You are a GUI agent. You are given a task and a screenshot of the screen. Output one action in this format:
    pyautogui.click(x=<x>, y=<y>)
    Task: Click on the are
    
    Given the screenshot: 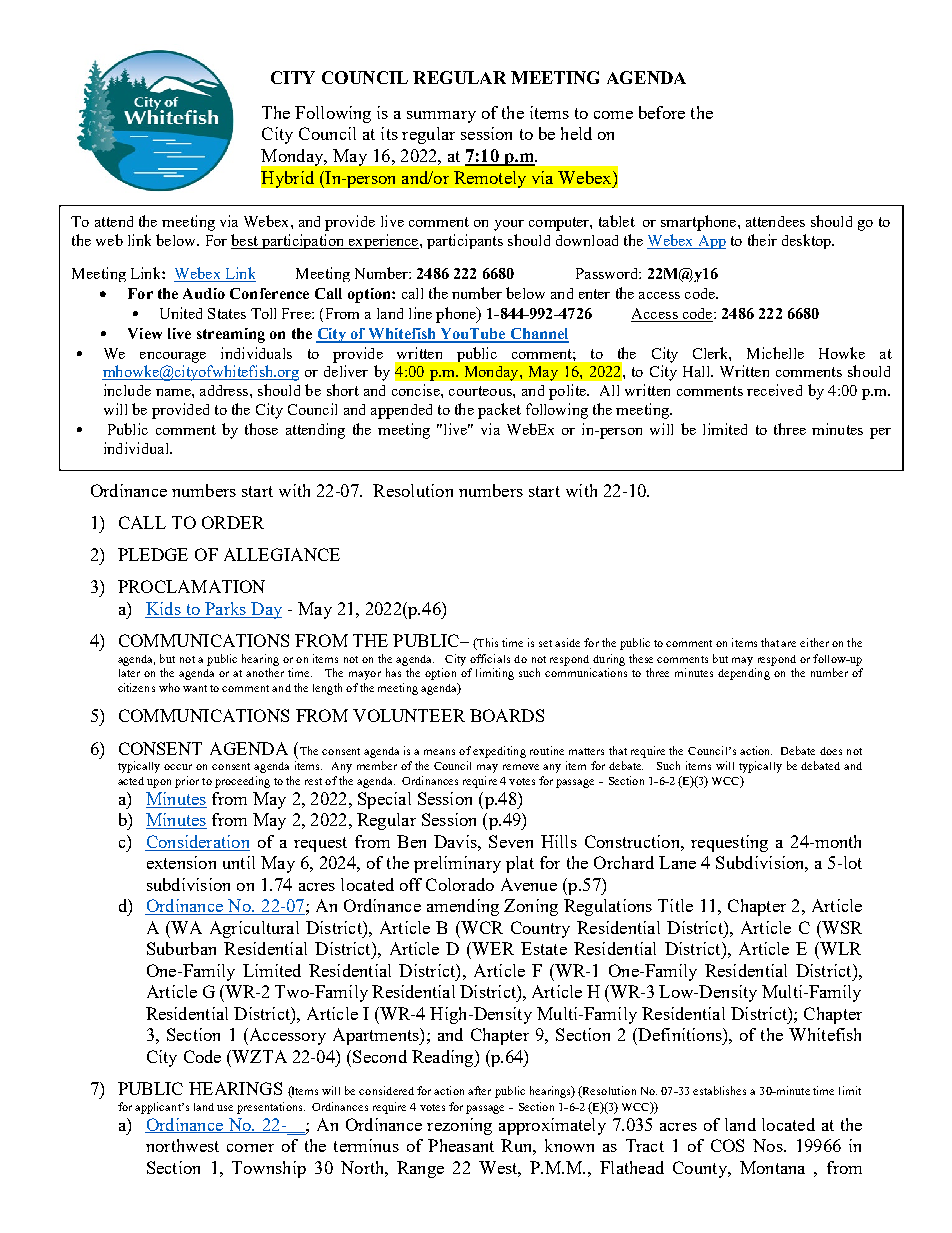 What is the action you would take?
    pyautogui.click(x=788, y=644)
